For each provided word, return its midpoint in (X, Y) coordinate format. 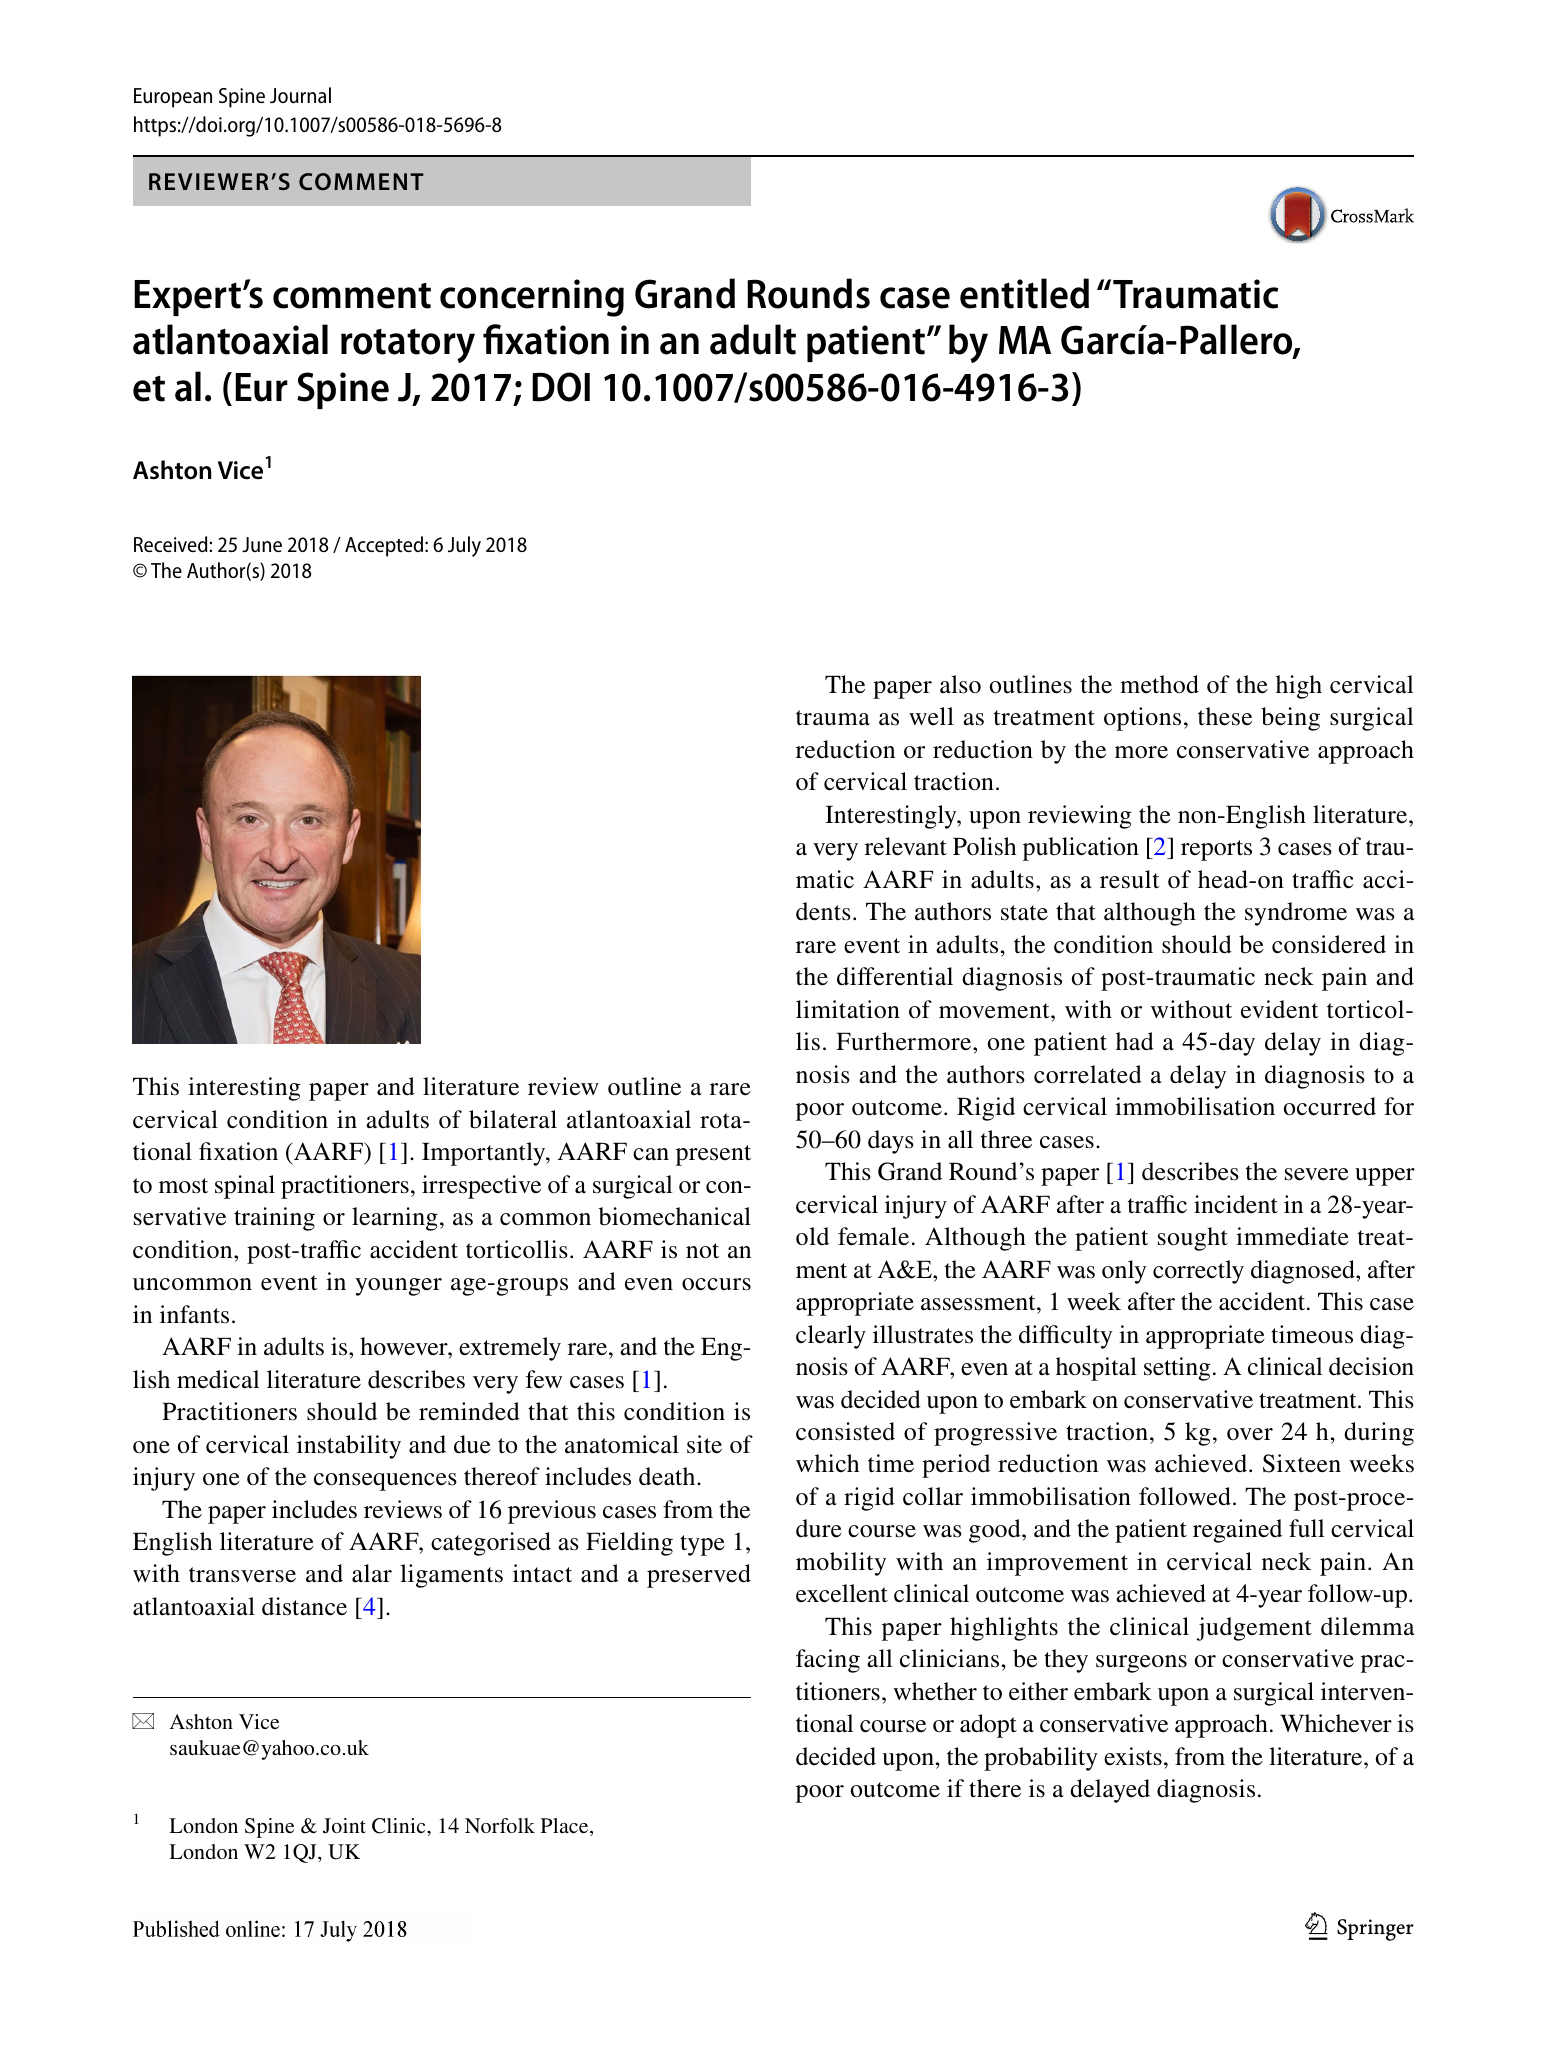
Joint (344, 1826)
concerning (532, 298)
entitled (1024, 293)
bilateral (513, 1119)
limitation (848, 1009)
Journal (300, 95)
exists (1133, 1756)
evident (1280, 1009)
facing (828, 1661)
